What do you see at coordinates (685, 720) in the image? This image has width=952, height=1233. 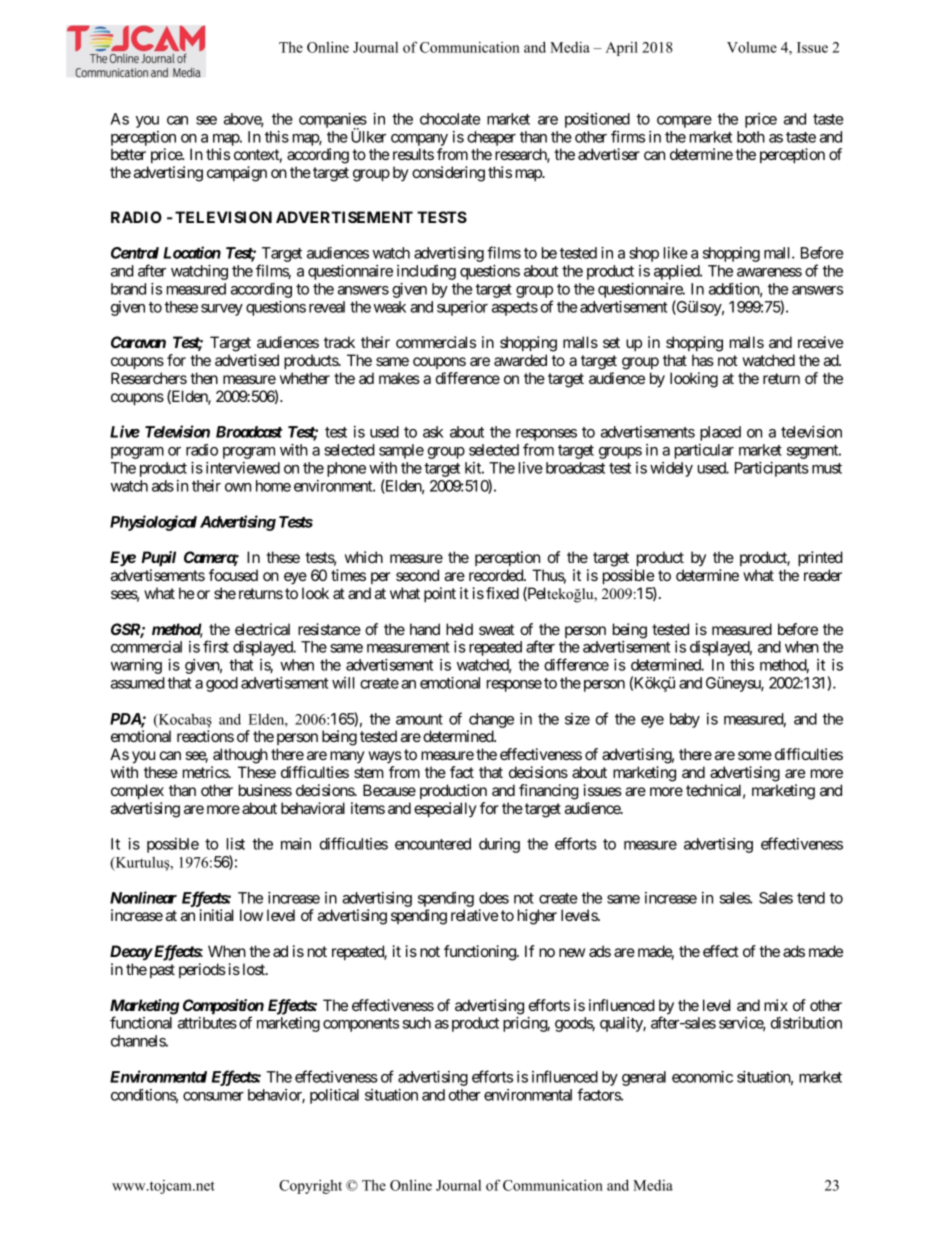 I see `baby` at bounding box center [685, 720].
